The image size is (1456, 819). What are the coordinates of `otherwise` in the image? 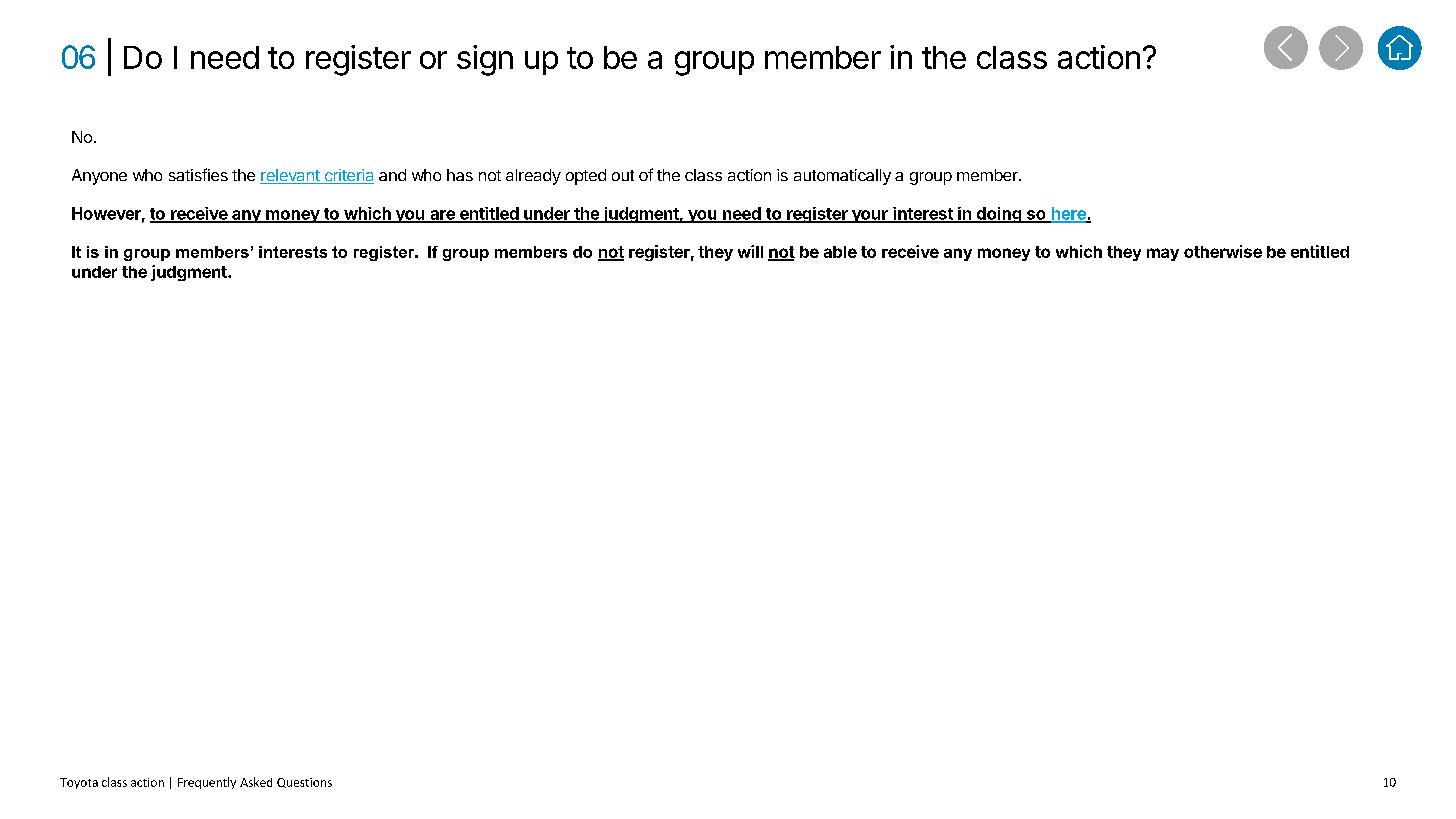 It's located at (1223, 251).
